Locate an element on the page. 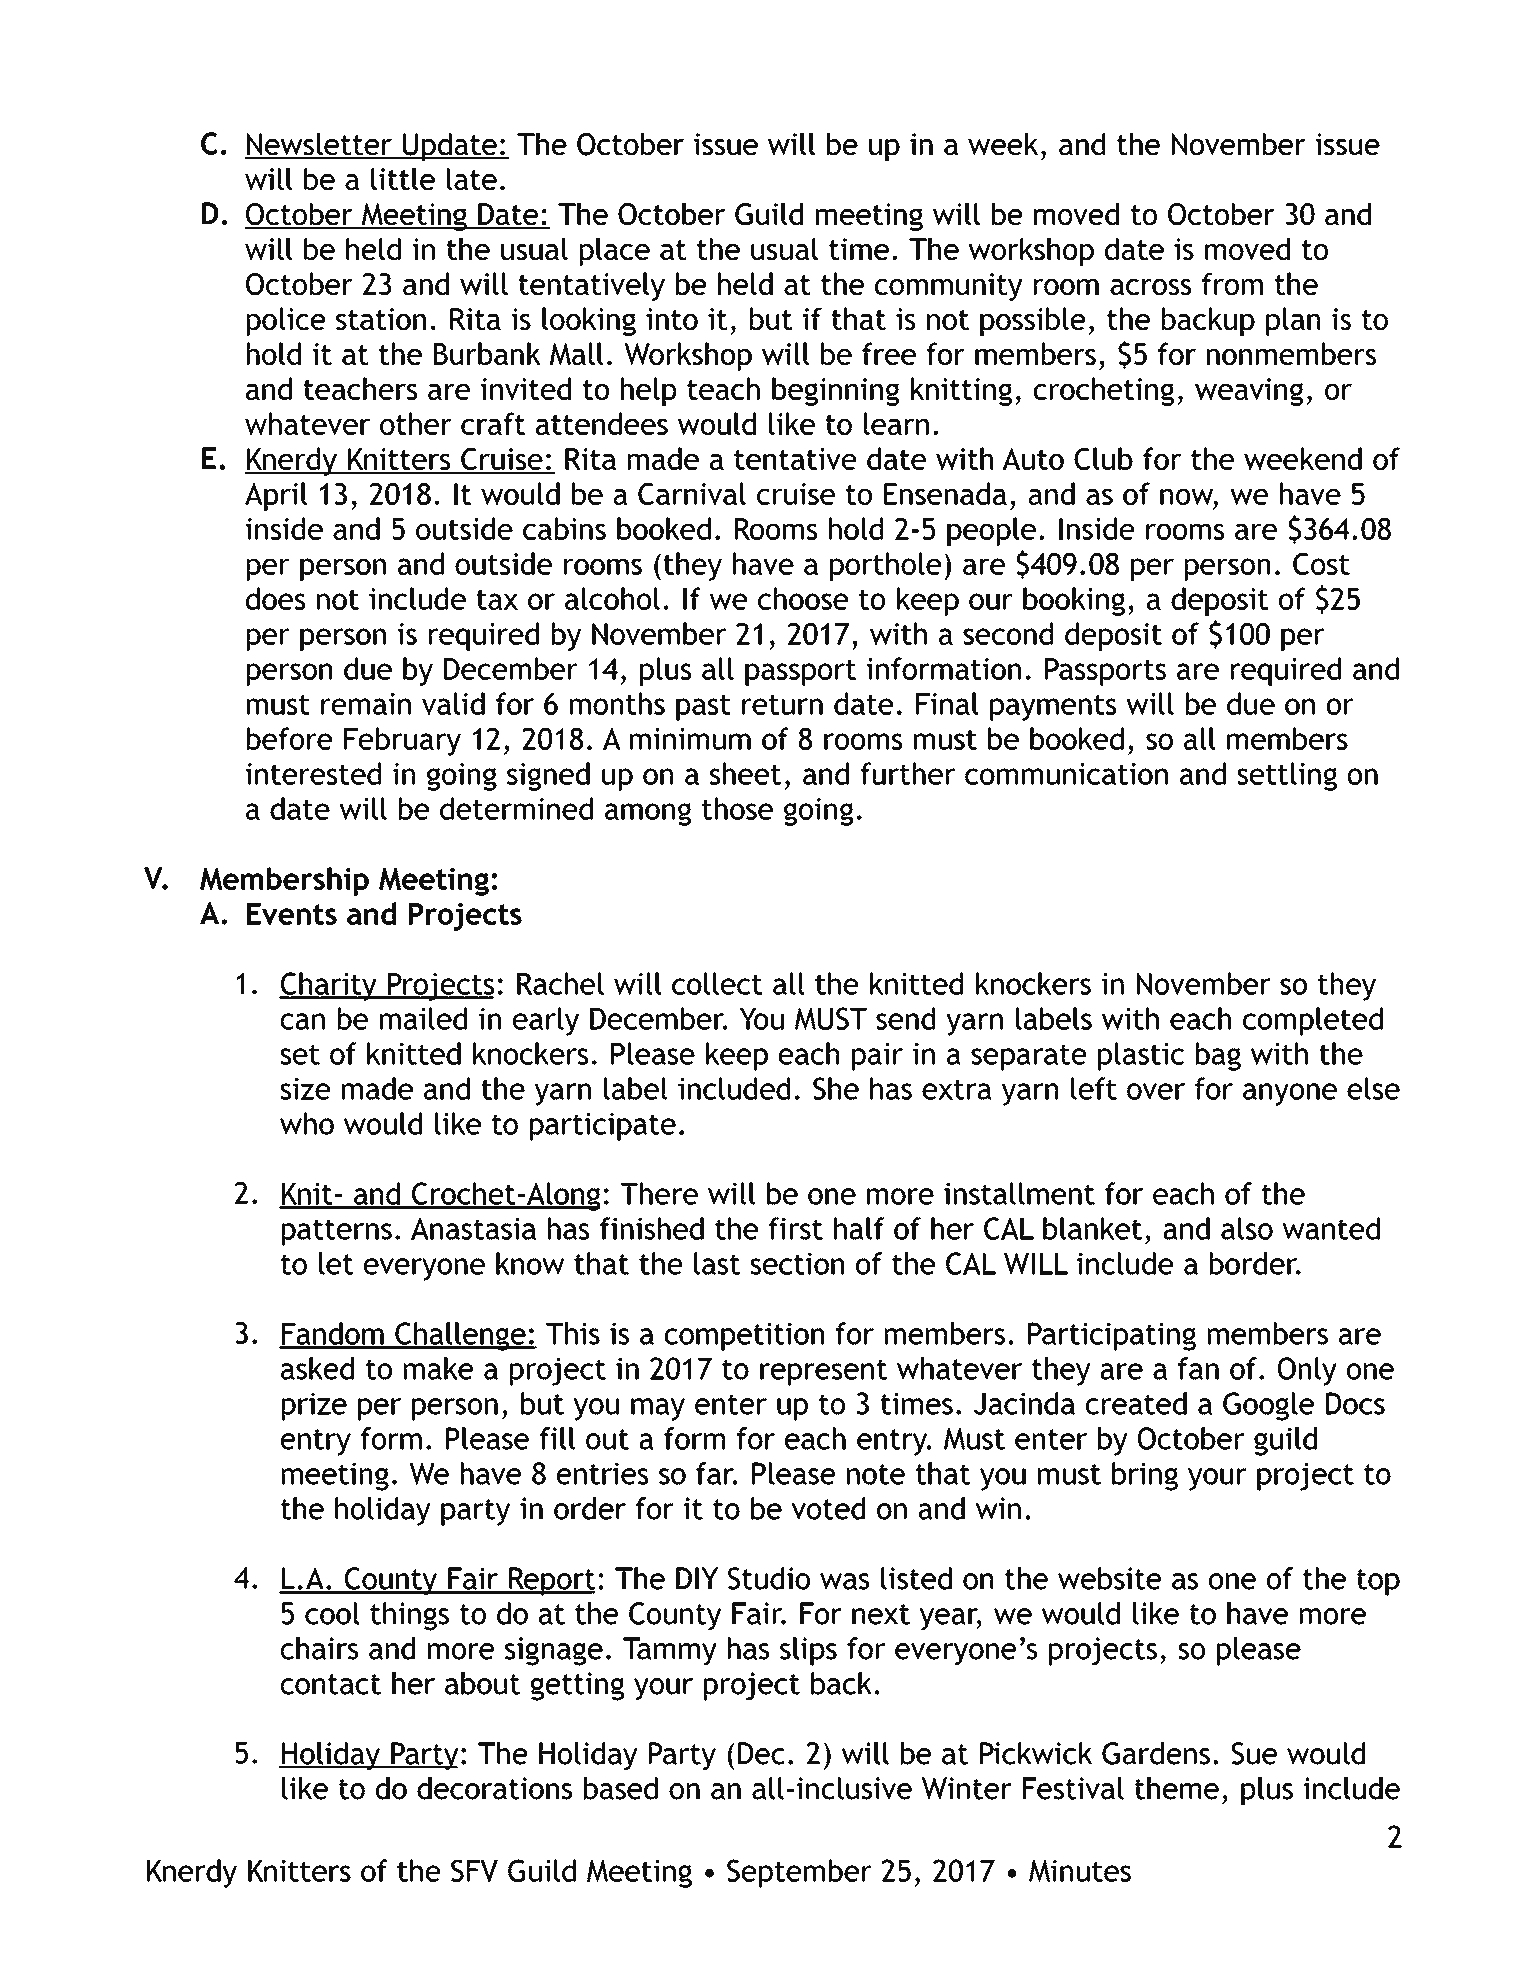  community is located at coordinates (948, 287).
